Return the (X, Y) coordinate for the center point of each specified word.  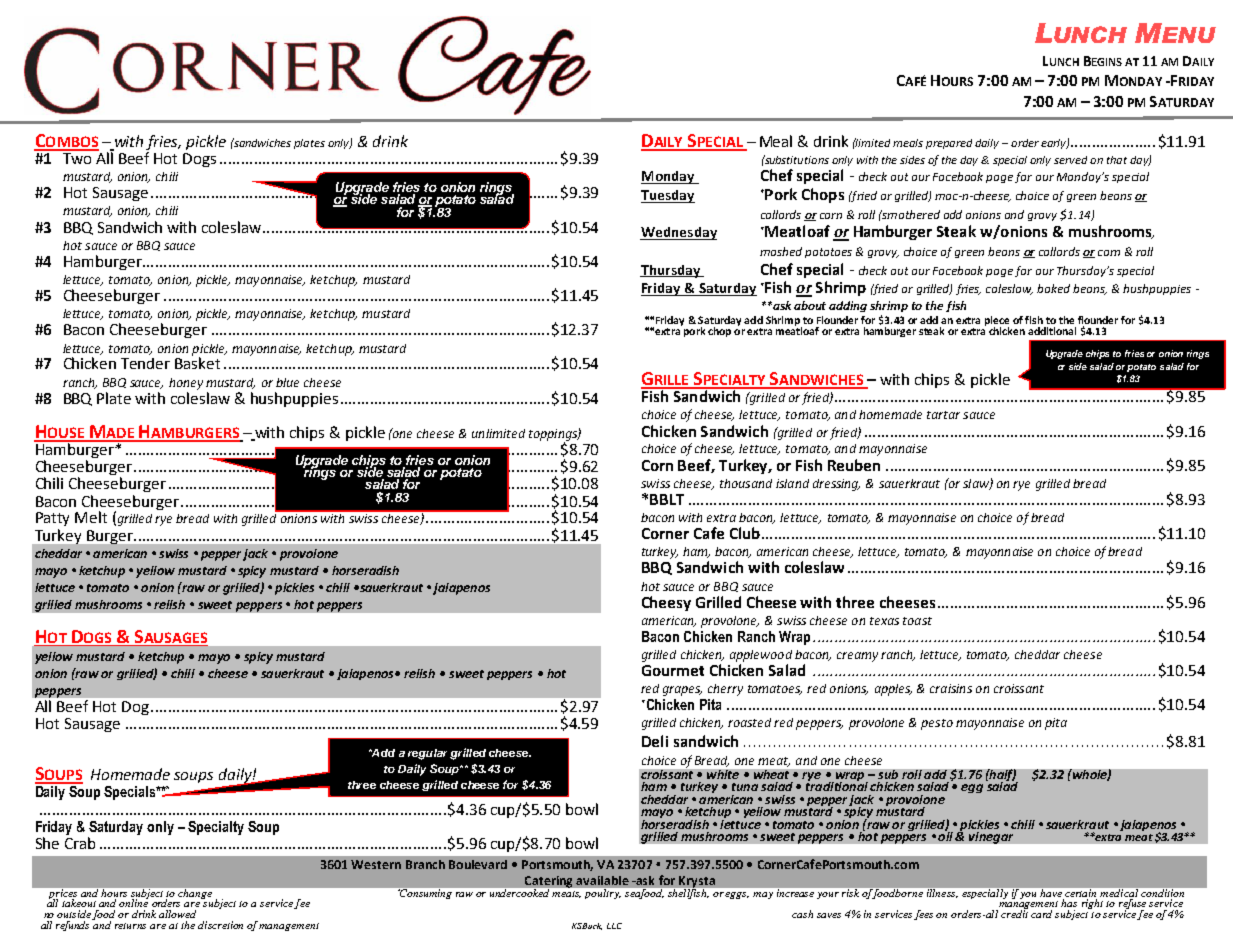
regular (427, 754)
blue (287, 382)
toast (917, 621)
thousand (746, 483)
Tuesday (668, 196)
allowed (177, 914)
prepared (949, 144)
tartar (943, 415)
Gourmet (673, 670)
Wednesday (678, 233)
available (602, 880)
